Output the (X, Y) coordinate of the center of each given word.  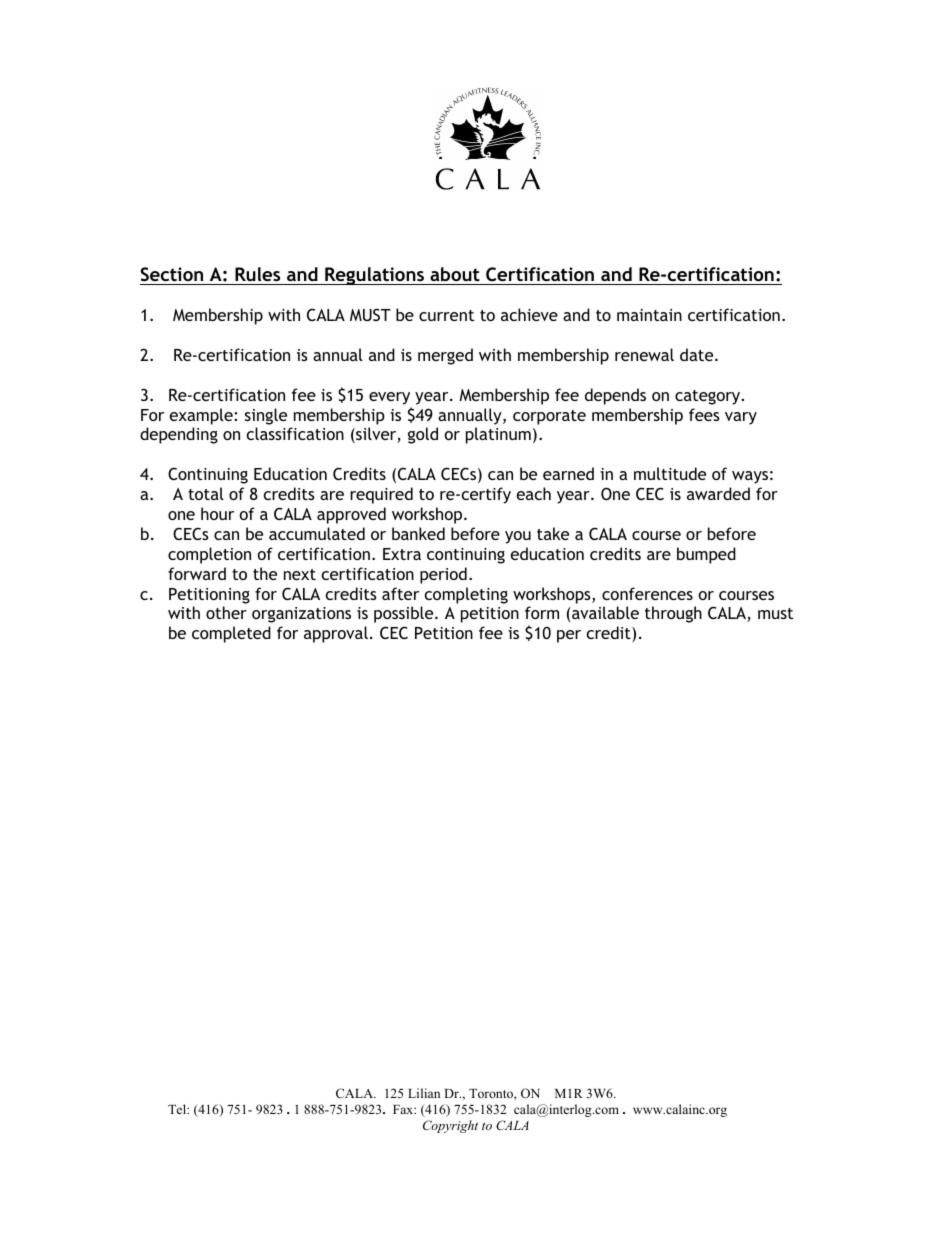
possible (405, 614)
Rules (257, 274)
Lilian (424, 1093)
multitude (670, 473)
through (673, 614)
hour (217, 513)
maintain (649, 315)
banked (418, 533)
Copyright (450, 1126)
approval (336, 634)
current (446, 315)
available (604, 612)
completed (231, 634)
